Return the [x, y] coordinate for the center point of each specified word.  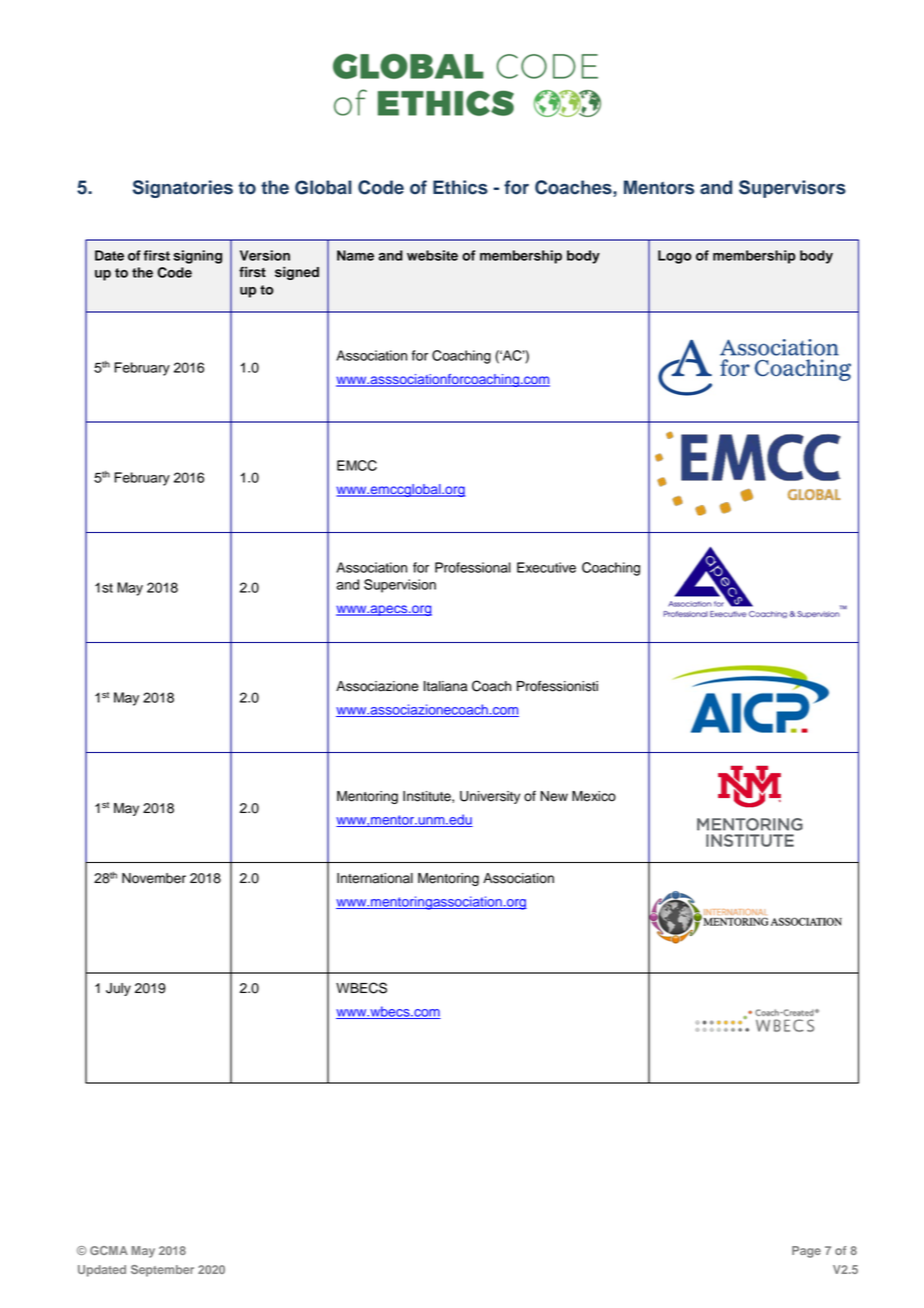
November [154, 878]
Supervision [400, 586]
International [375, 878]
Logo [675, 257]
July [118, 989]
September [162, 1271]
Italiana [446, 686]
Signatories [183, 189]
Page [806, 1252]
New [554, 796]
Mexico [594, 796]
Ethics [460, 187]
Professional [473, 567]
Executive [546, 567]
